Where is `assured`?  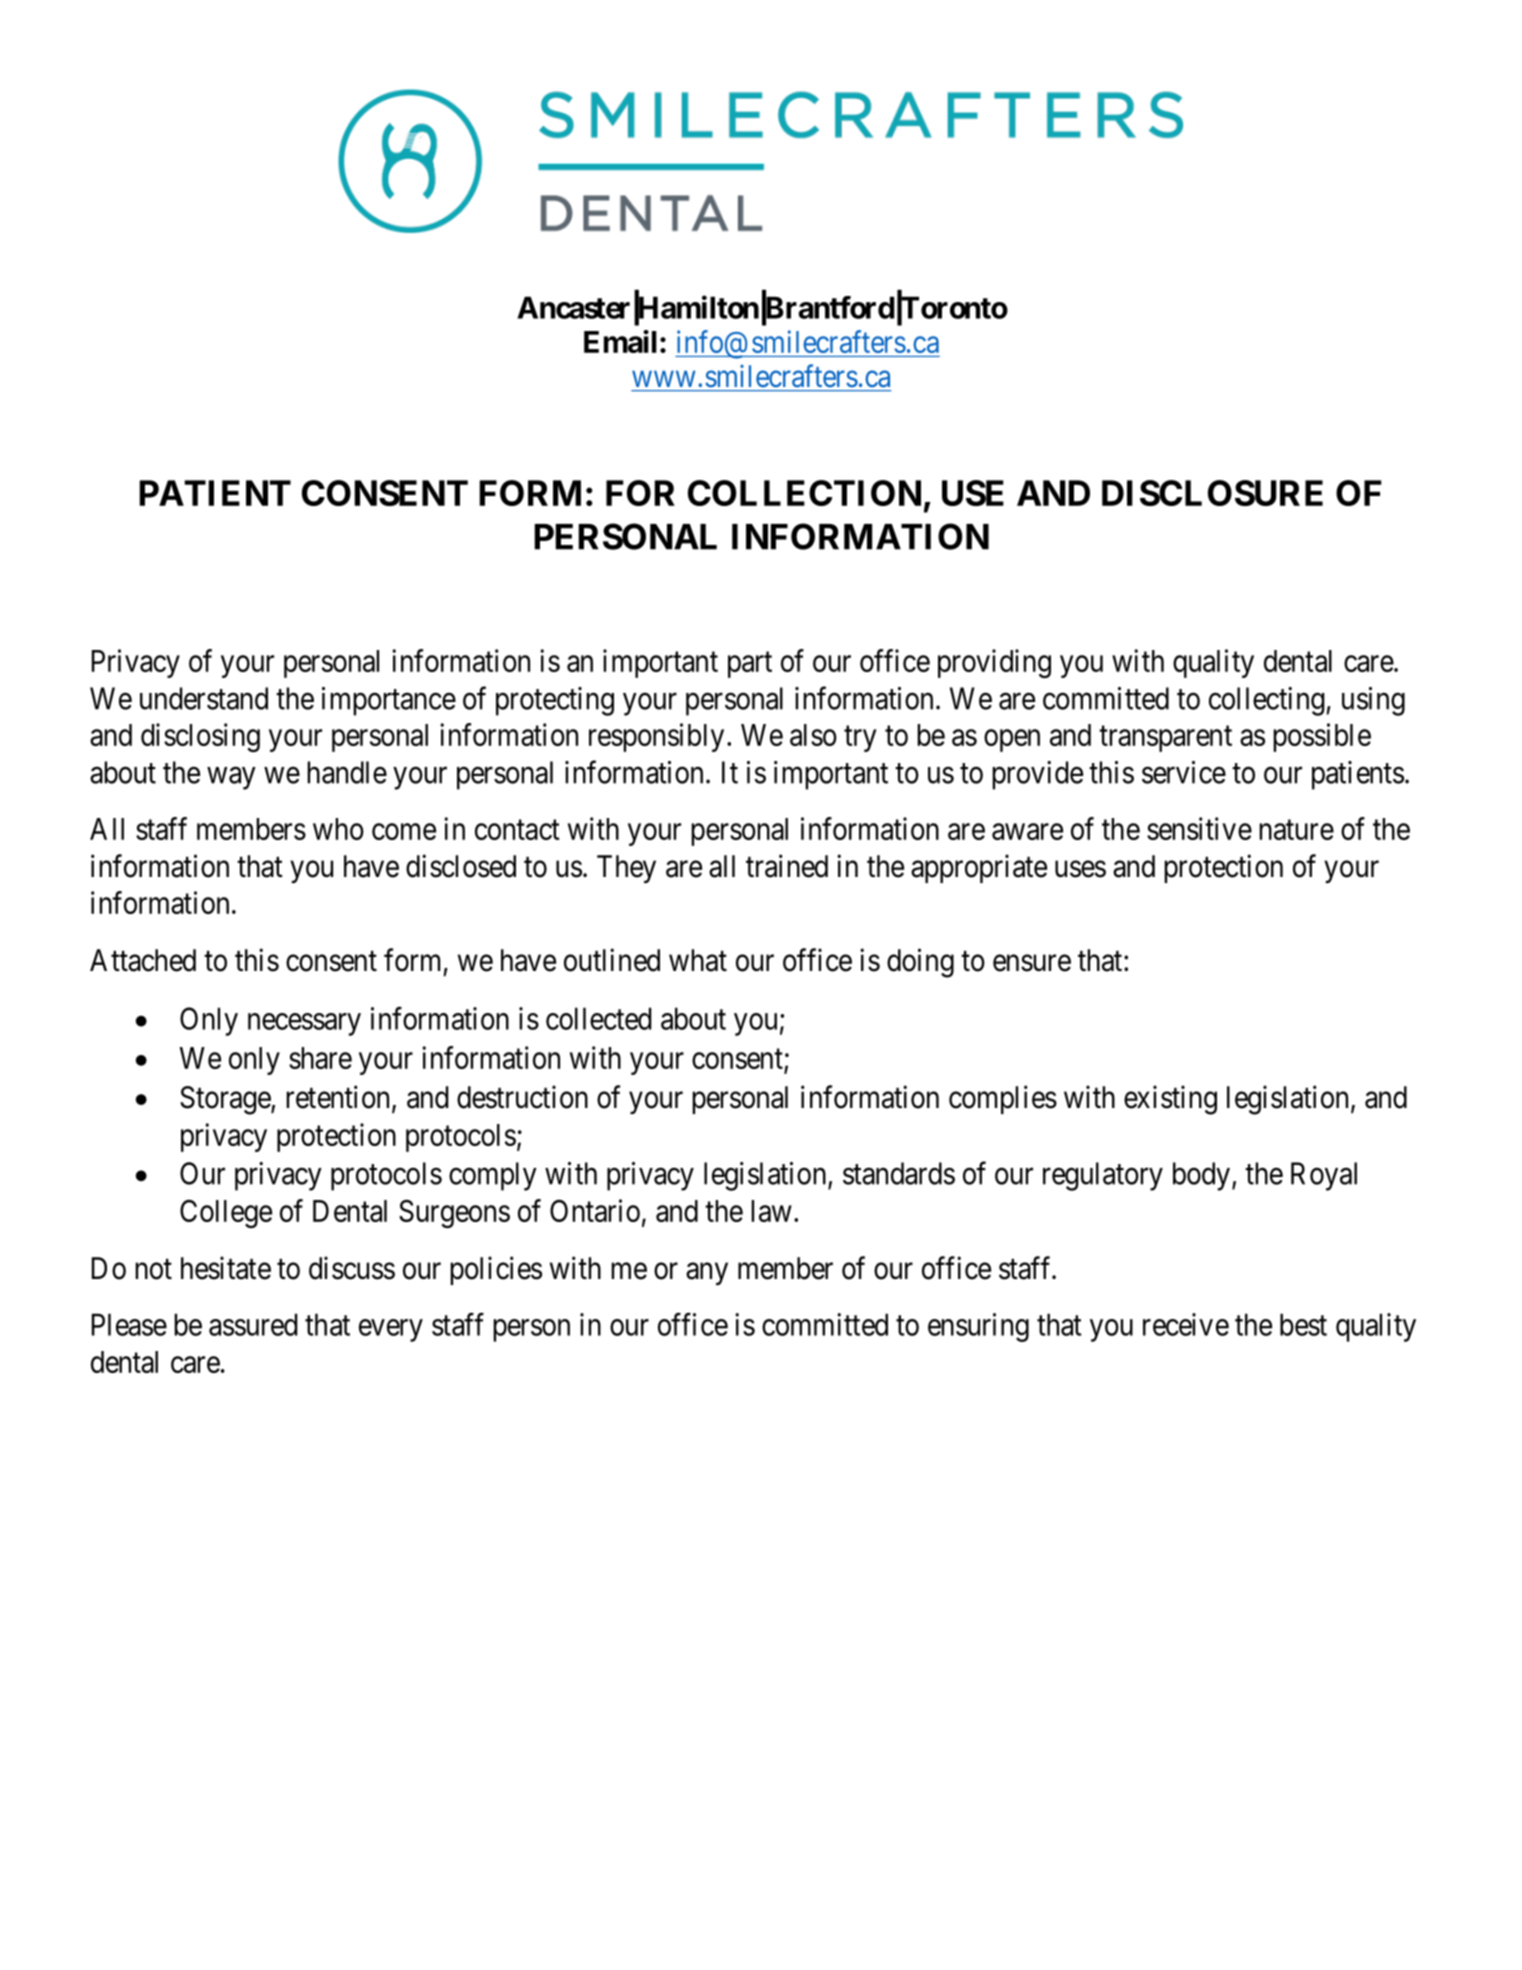 assured is located at coordinates (253, 1324).
